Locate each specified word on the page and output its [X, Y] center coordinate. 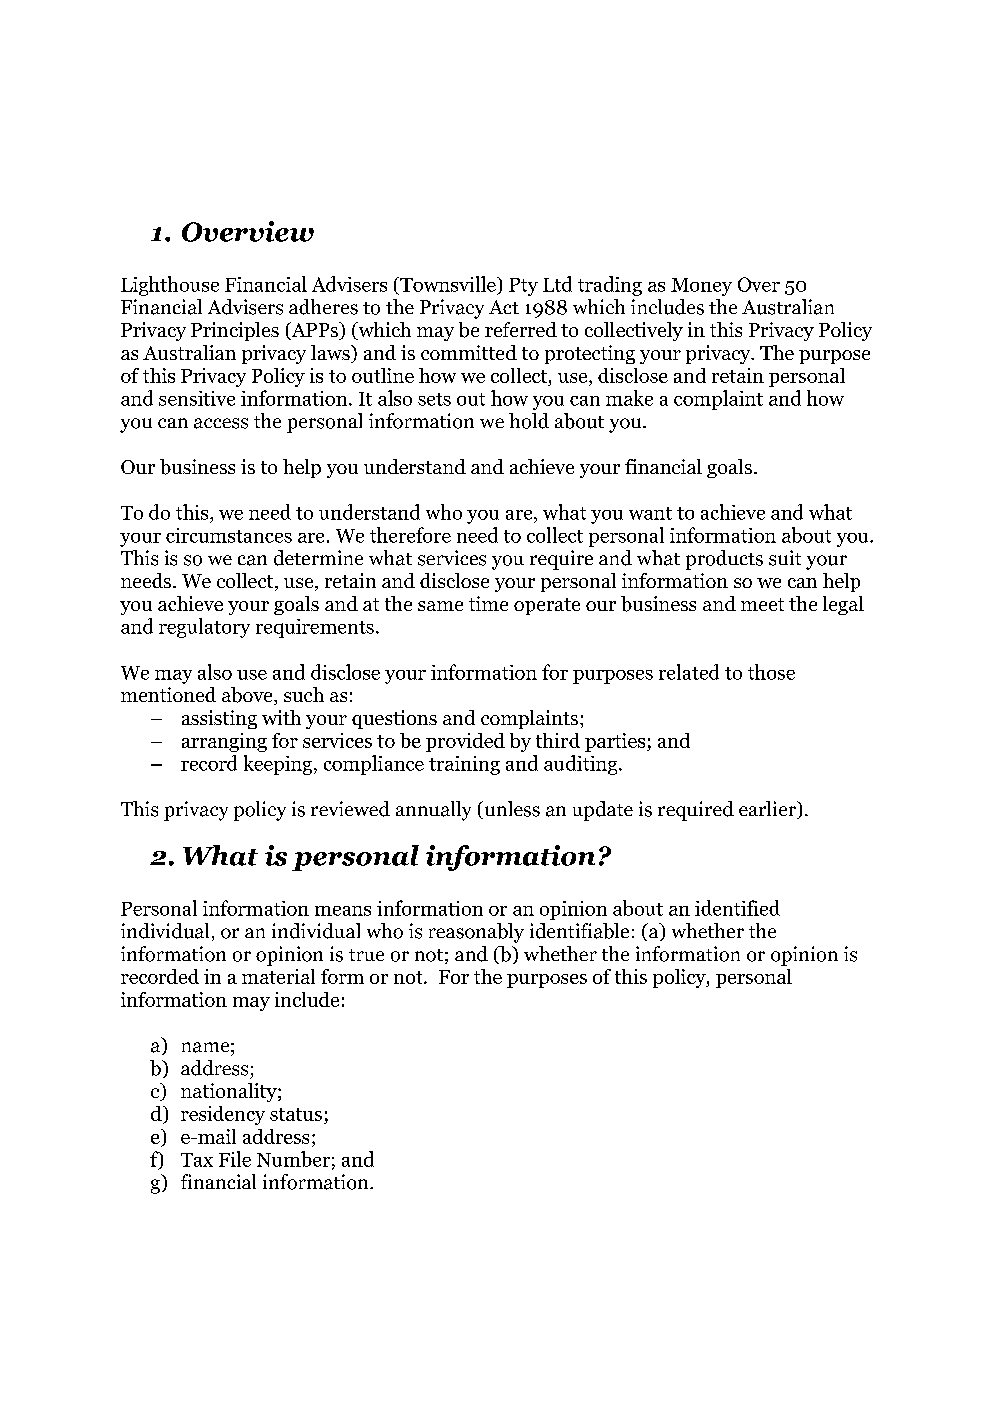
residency [223, 1115]
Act [504, 307]
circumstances [229, 535]
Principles [235, 331]
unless [511, 810]
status [296, 1114]
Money [701, 287]
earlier [769, 810]
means [343, 911]
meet [762, 604]
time [488, 603]
